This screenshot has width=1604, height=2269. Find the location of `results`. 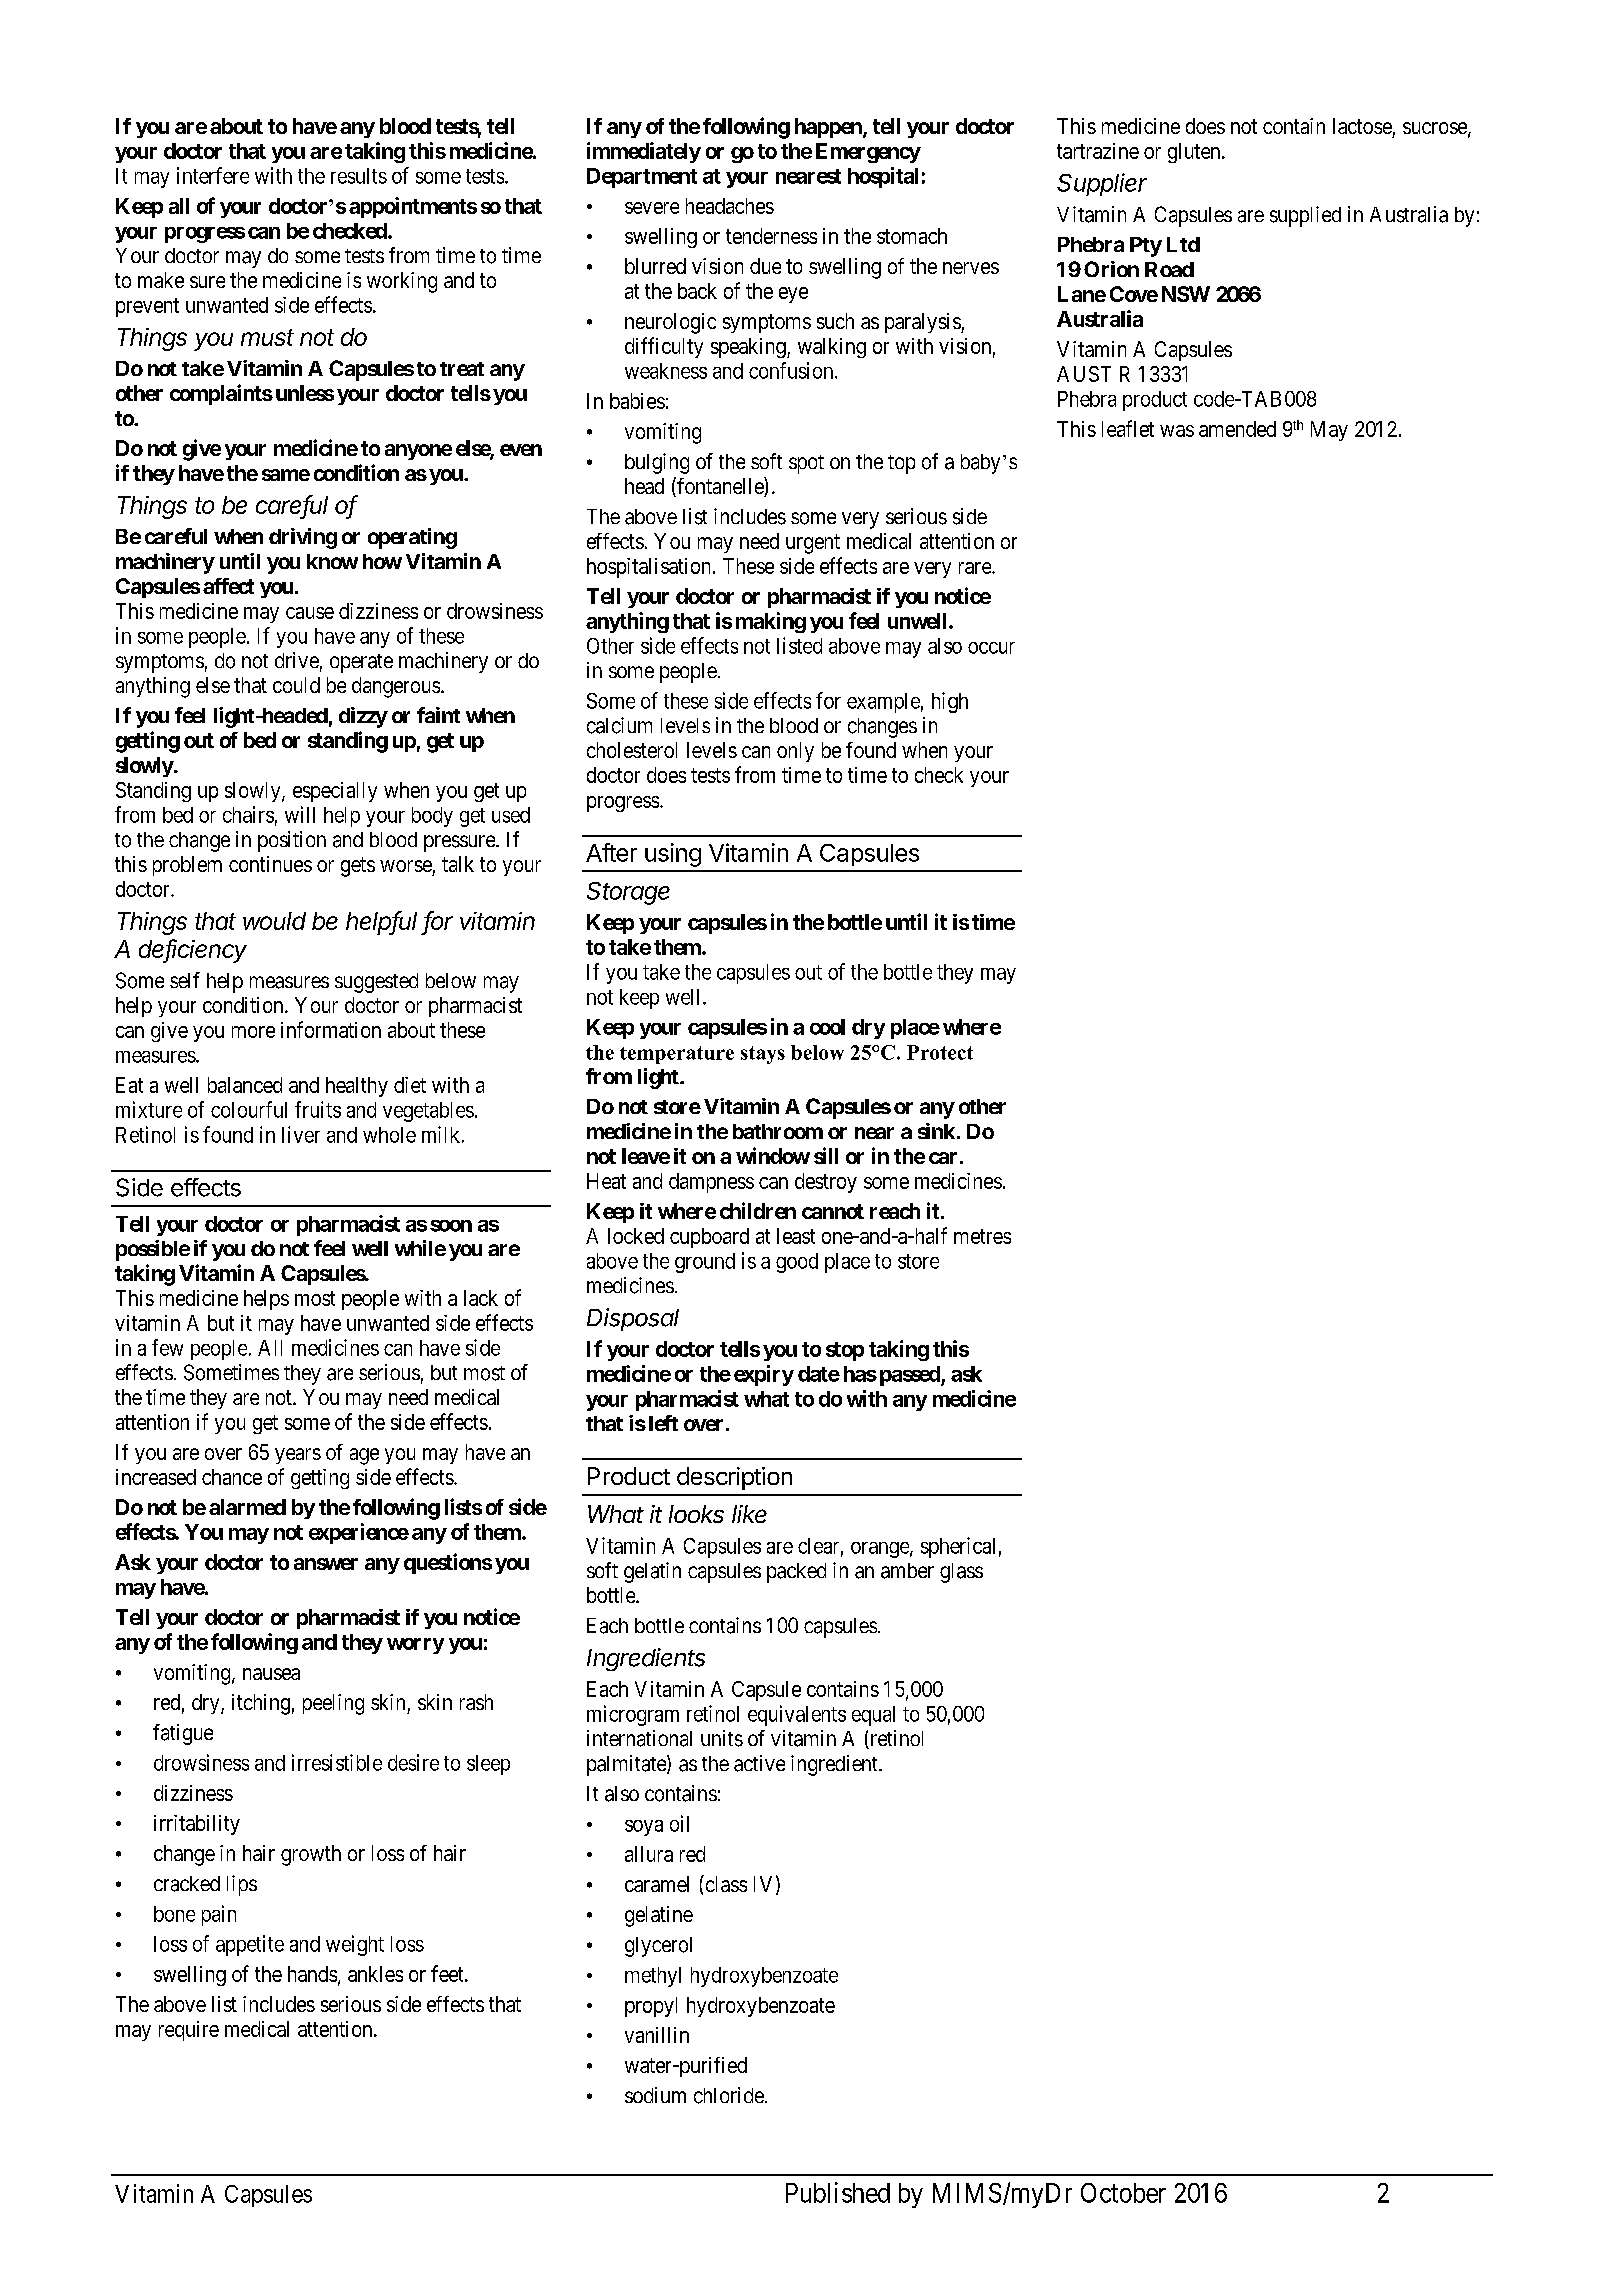

results is located at coordinates (359, 176).
